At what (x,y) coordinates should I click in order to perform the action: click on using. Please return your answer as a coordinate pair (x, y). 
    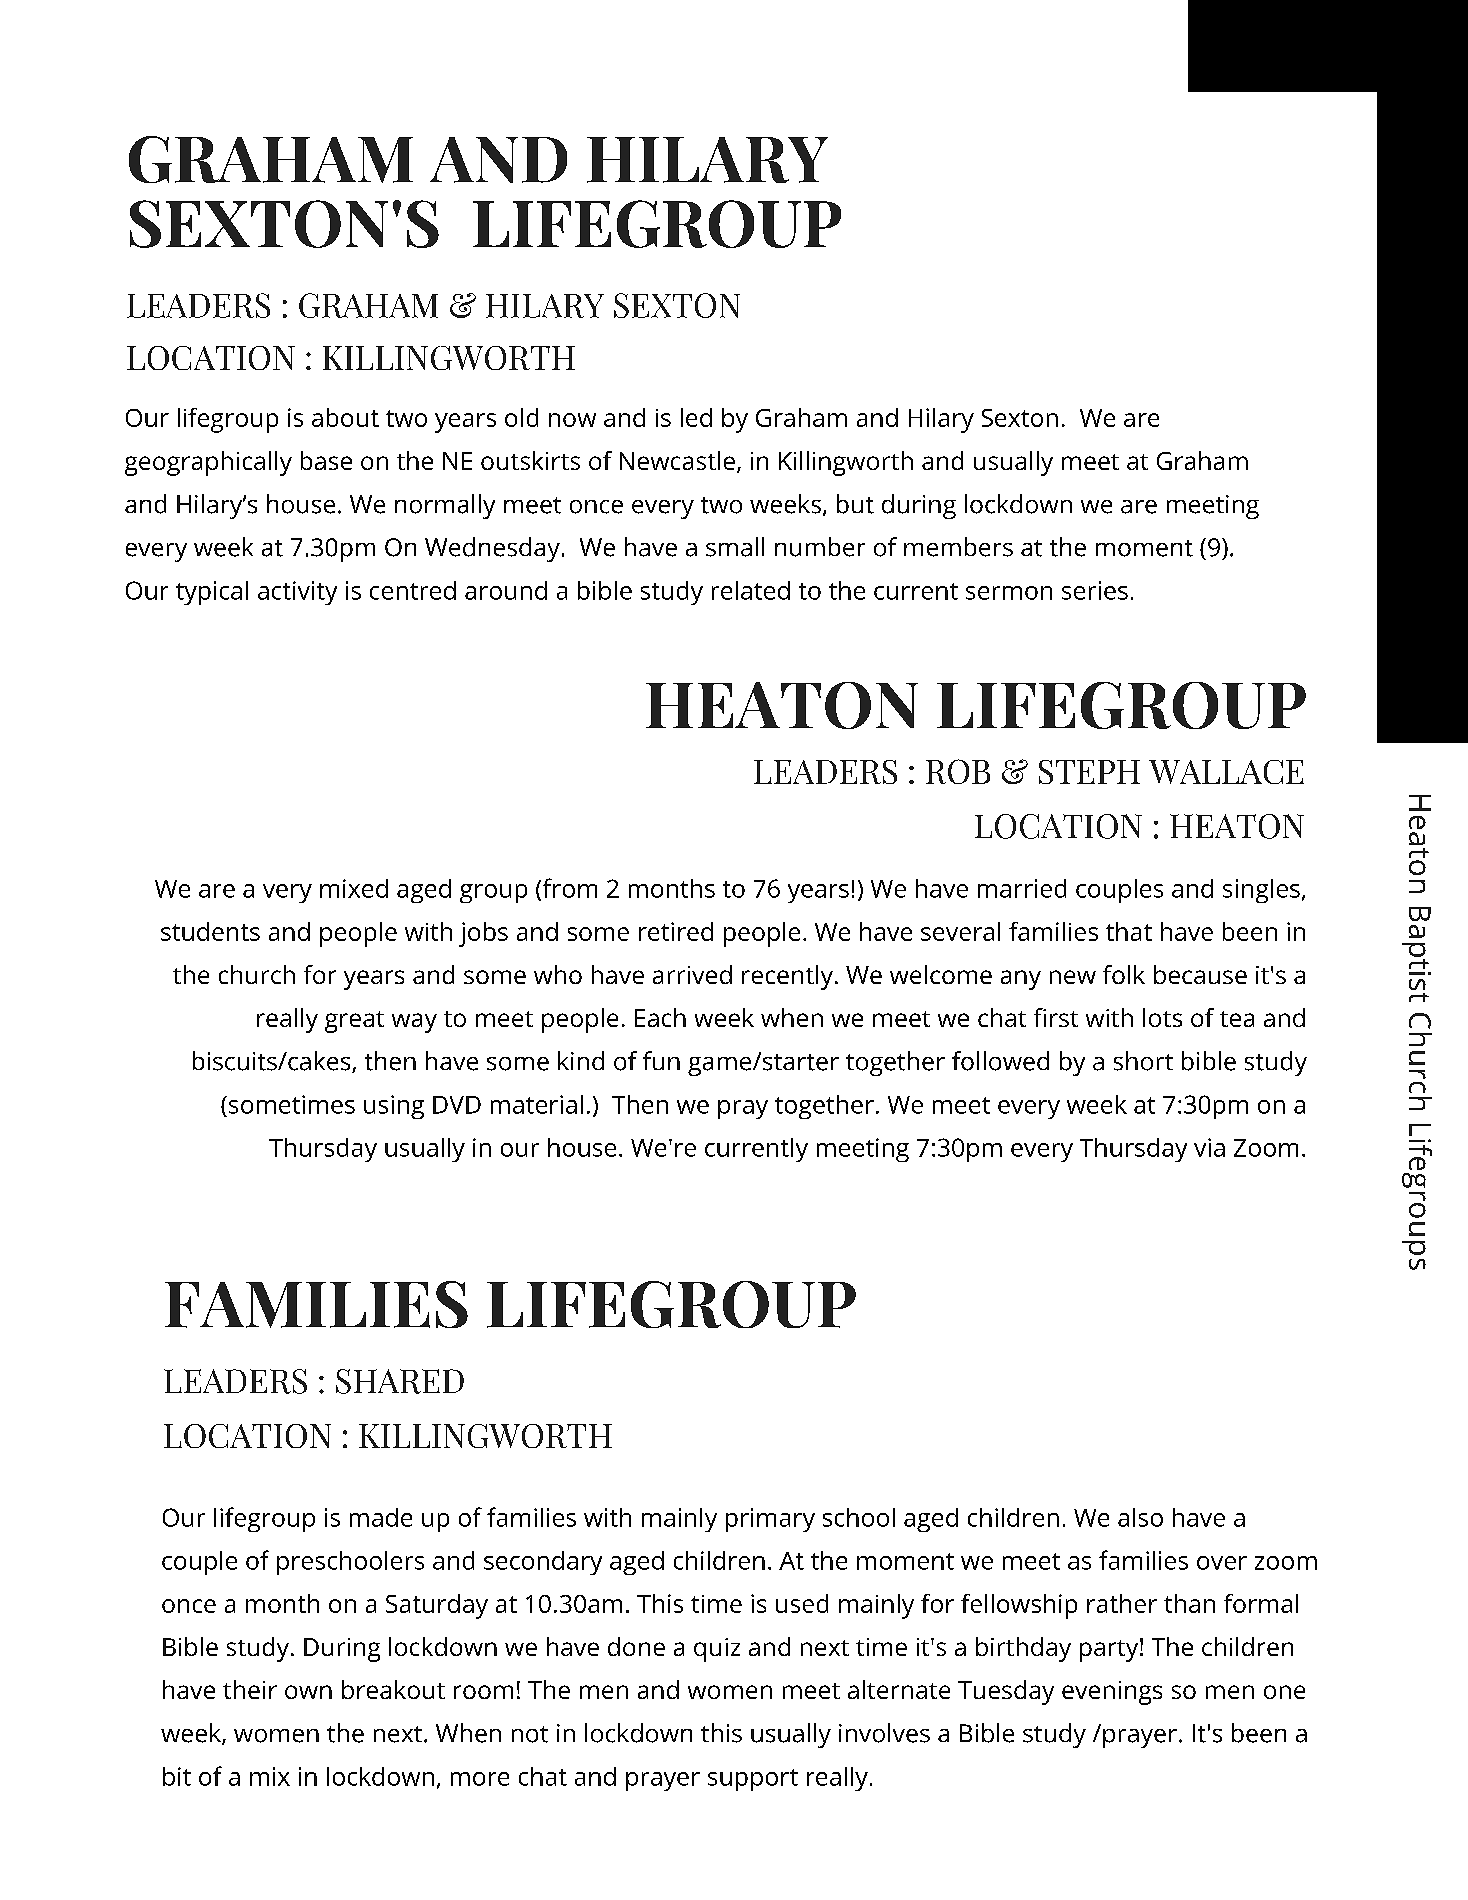
    Looking at the image, I should click on (394, 1107).
